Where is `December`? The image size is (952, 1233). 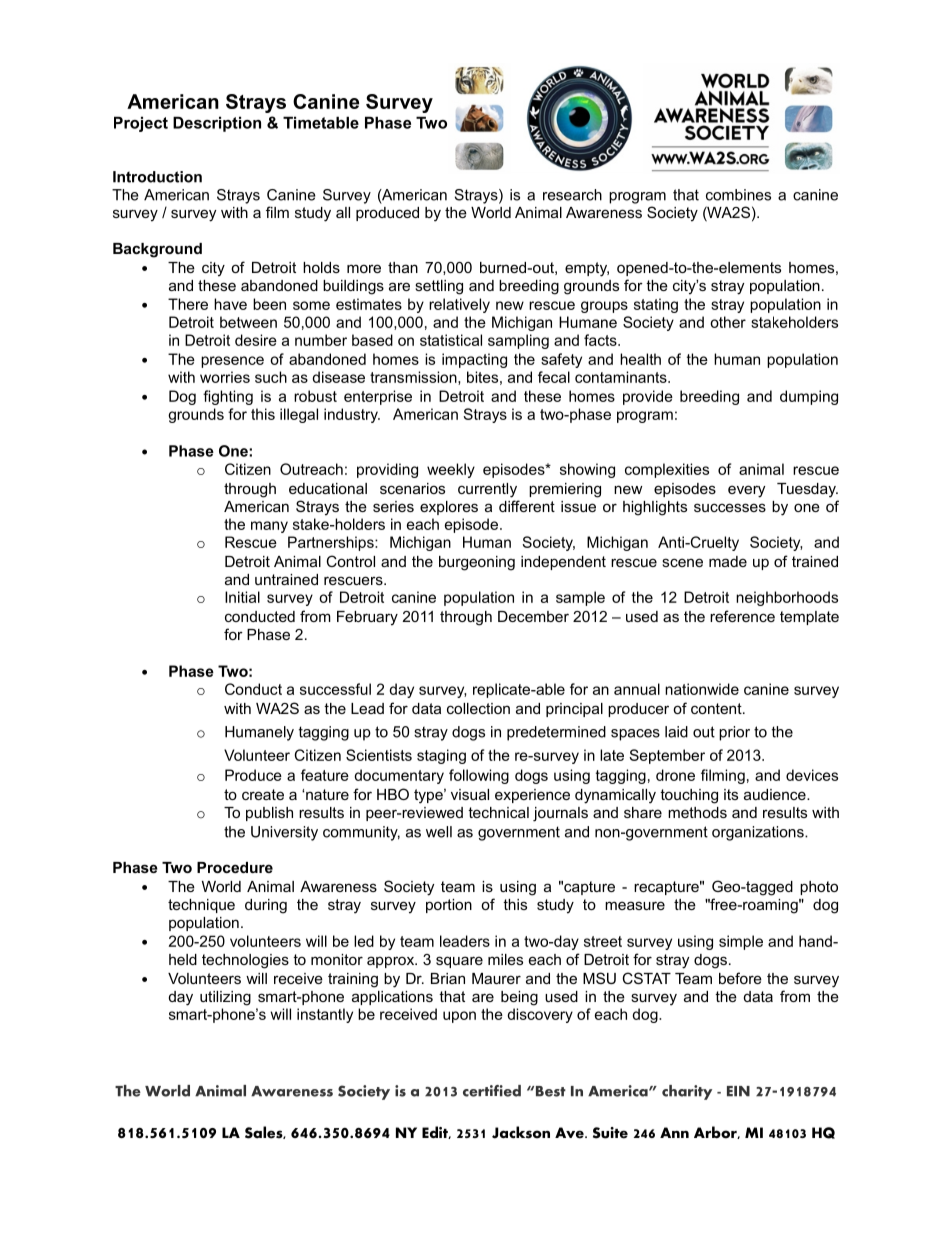
December is located at coordinates (533, 616).
